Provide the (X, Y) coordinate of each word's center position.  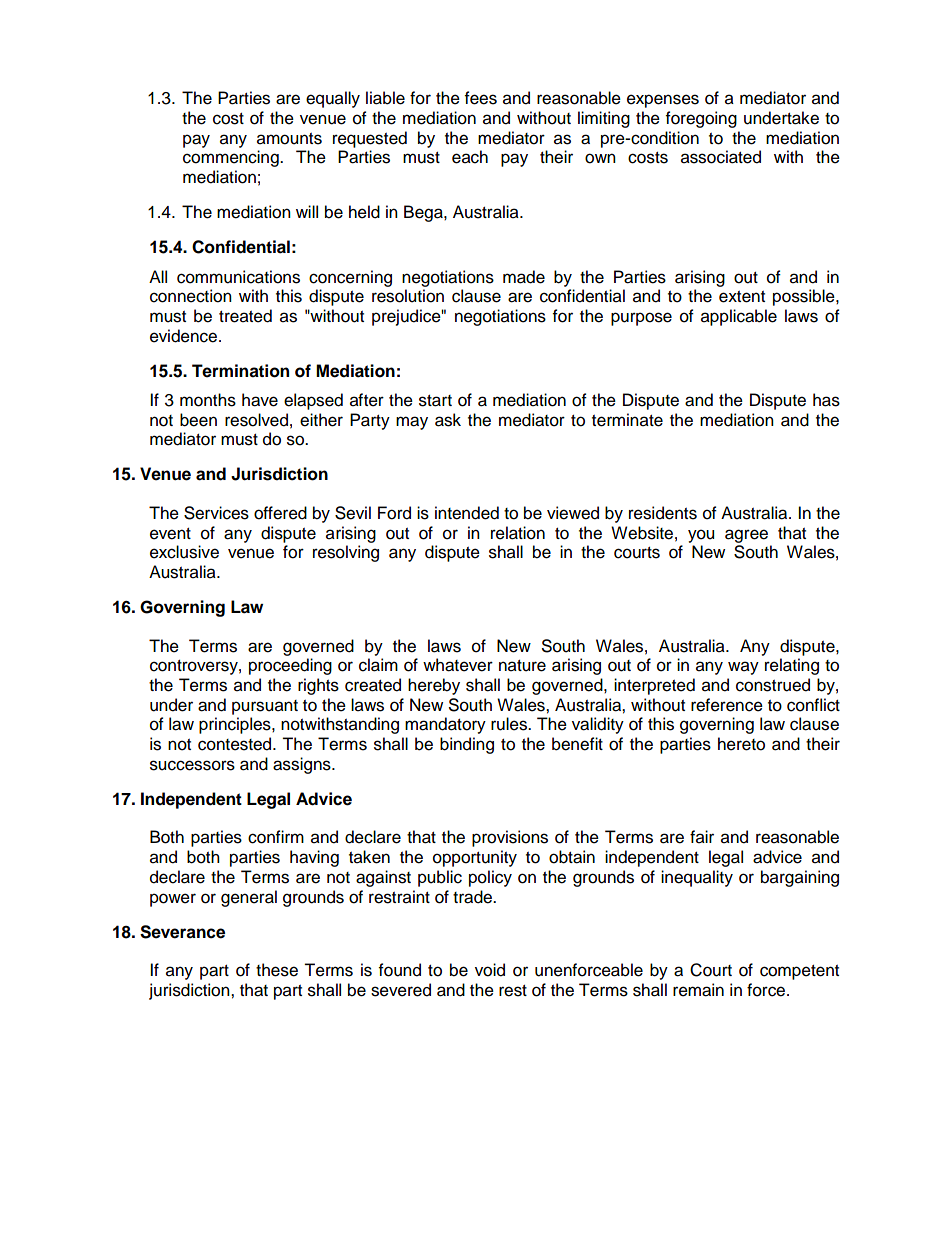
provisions (510, 838)
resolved (256, 420)
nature (522, 666)
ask (448, 420)
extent (742, 297)
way (743, 668)
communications (238, 277)
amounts (289, 139)
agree (746, 536)
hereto (741, 744)
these (277, 970)
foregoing (701, 119)
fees (481, 98)
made (524, 277)
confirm (276, 837)
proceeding (290, 666)
